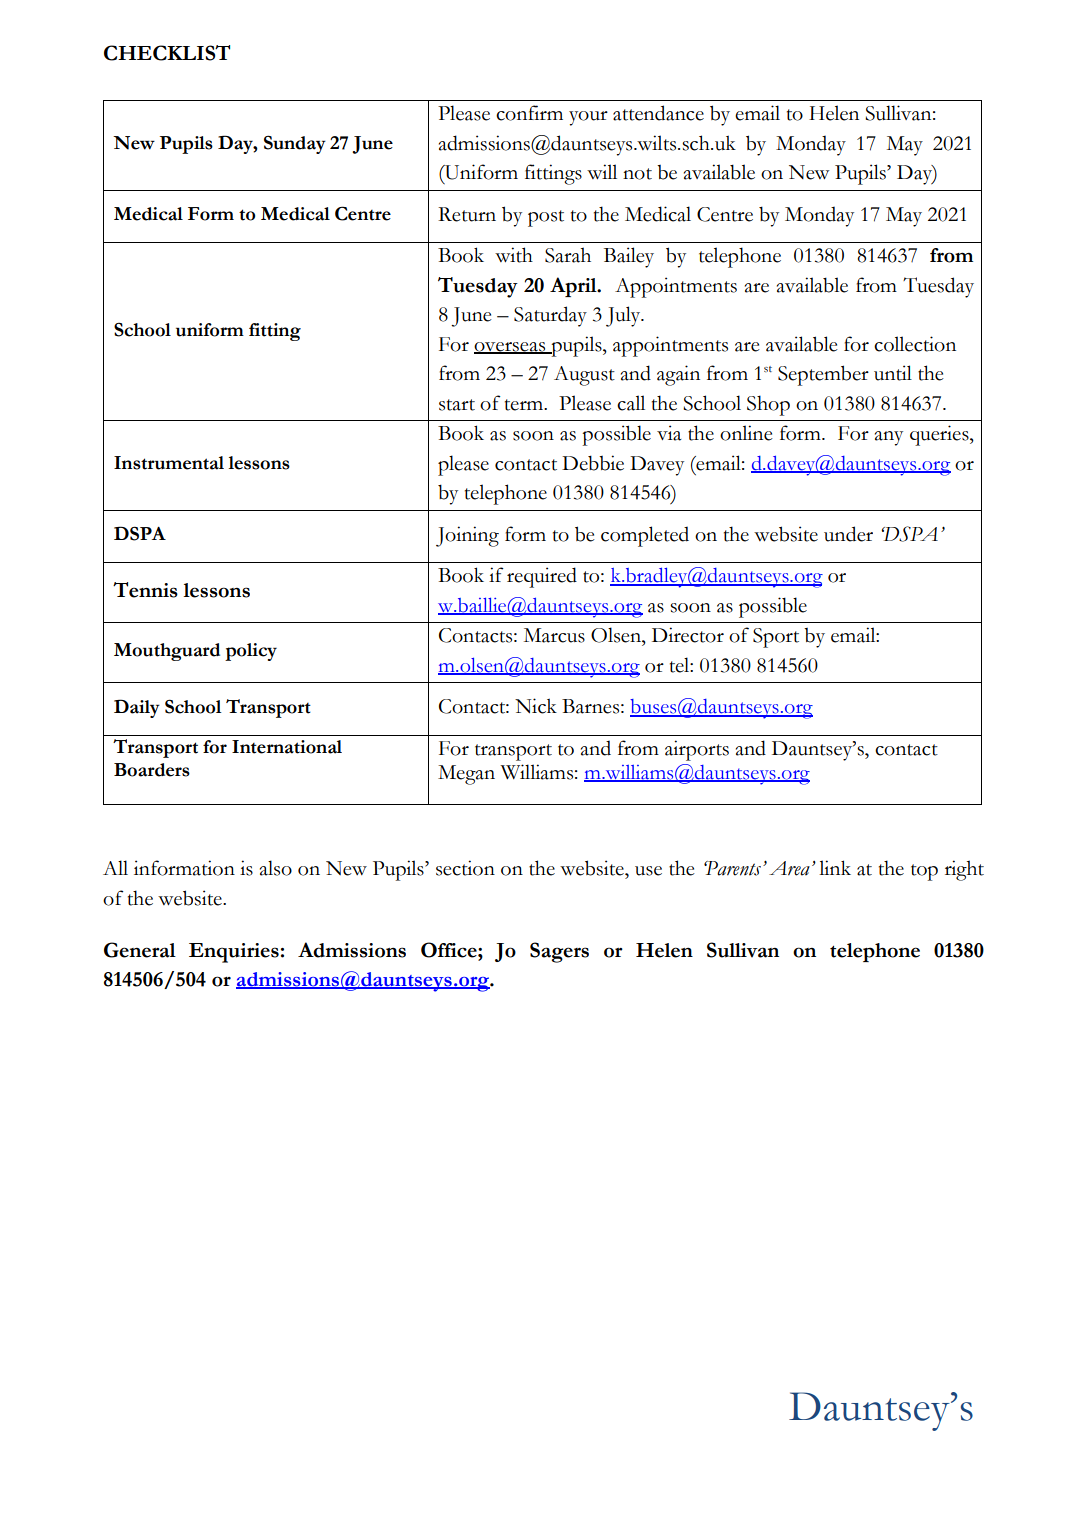 The height and width of the page is (1534, 1085). What do you see at coordinates (658, 113) in the page?
I see `attendance` at bounding box center [658, 113].
